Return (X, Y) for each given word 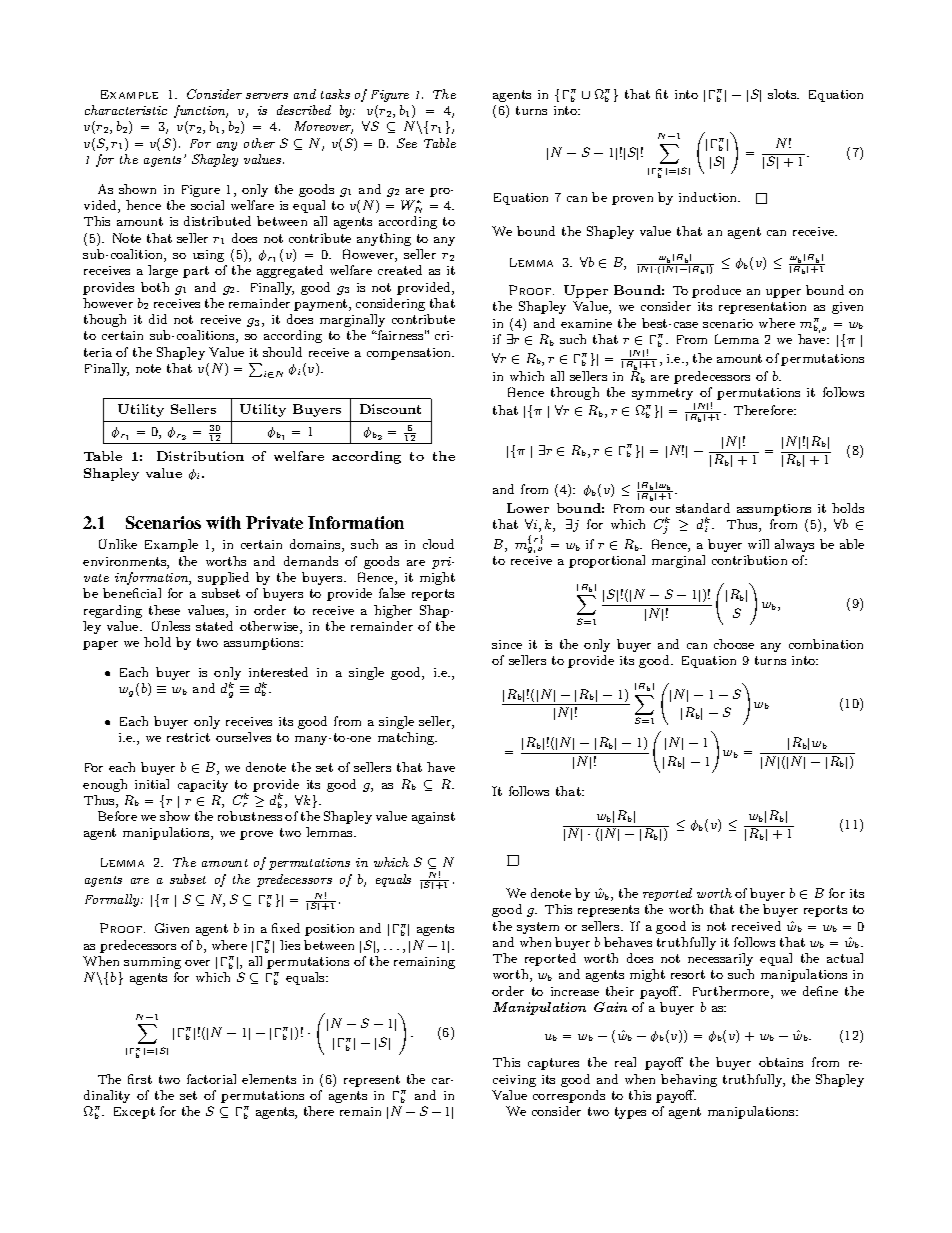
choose (734, 644)
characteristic (126, 110)
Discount (390, 409)
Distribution (200, 456)
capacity (203, 786)
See (407, 143)
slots (783, 94)
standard (703, 508)
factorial (211, 1079)
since (507, 644)
